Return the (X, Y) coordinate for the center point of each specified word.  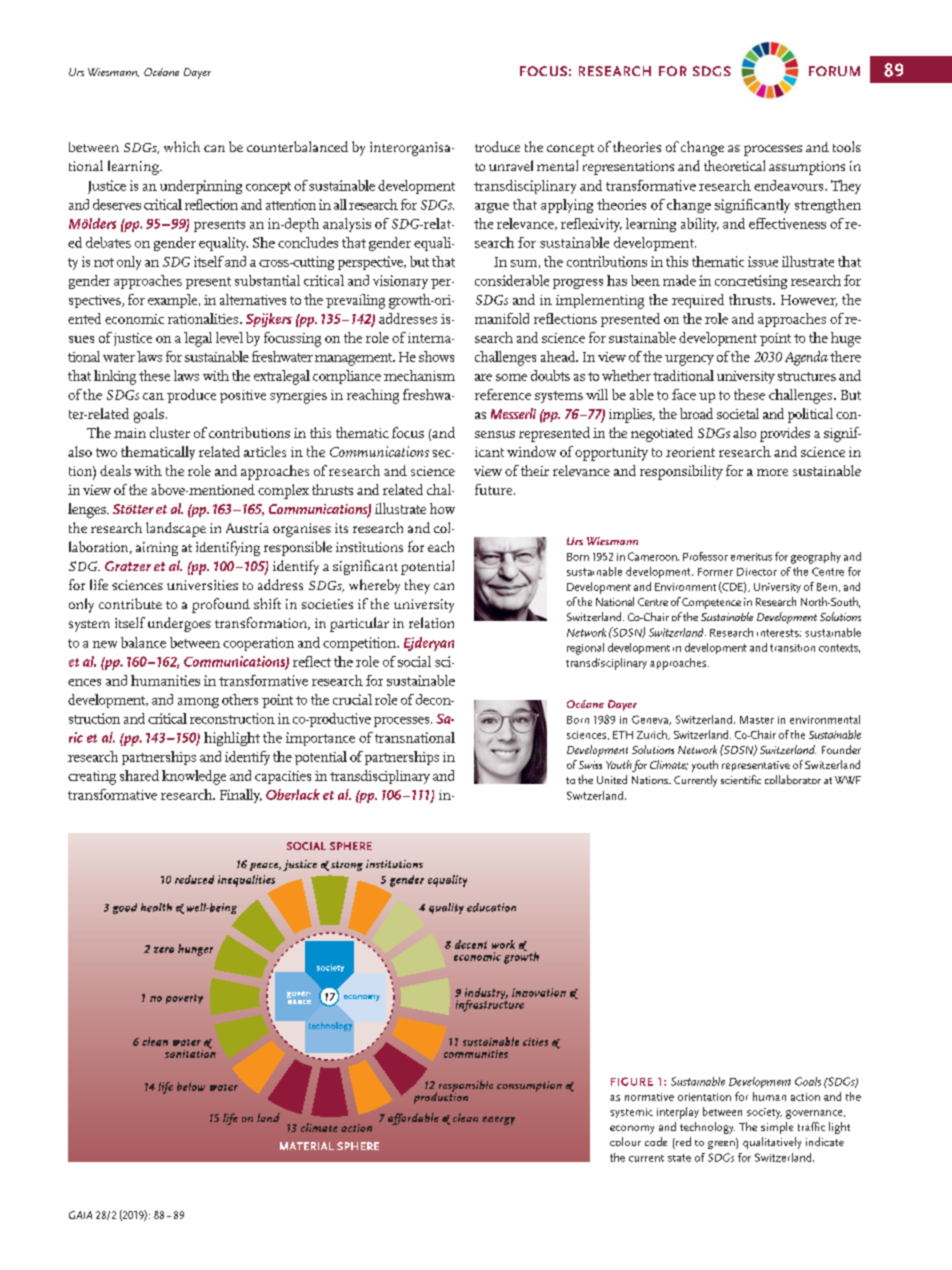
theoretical (734, 165)
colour (625, 1141)
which (182, 146)
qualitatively (772, 1143)
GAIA (80, 1215)
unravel (511, 165)
